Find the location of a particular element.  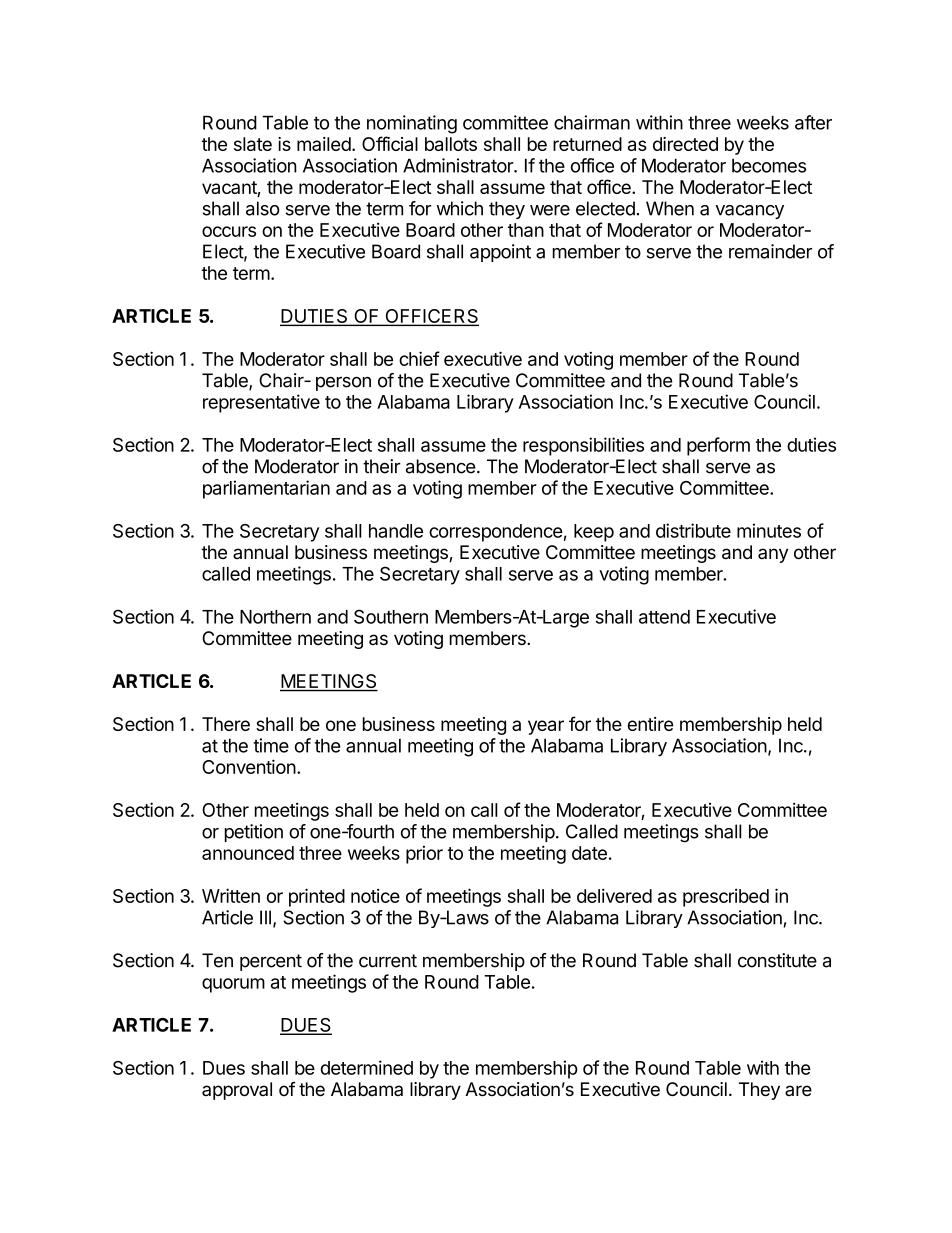

becomes is located at coordinates (769, 165).
